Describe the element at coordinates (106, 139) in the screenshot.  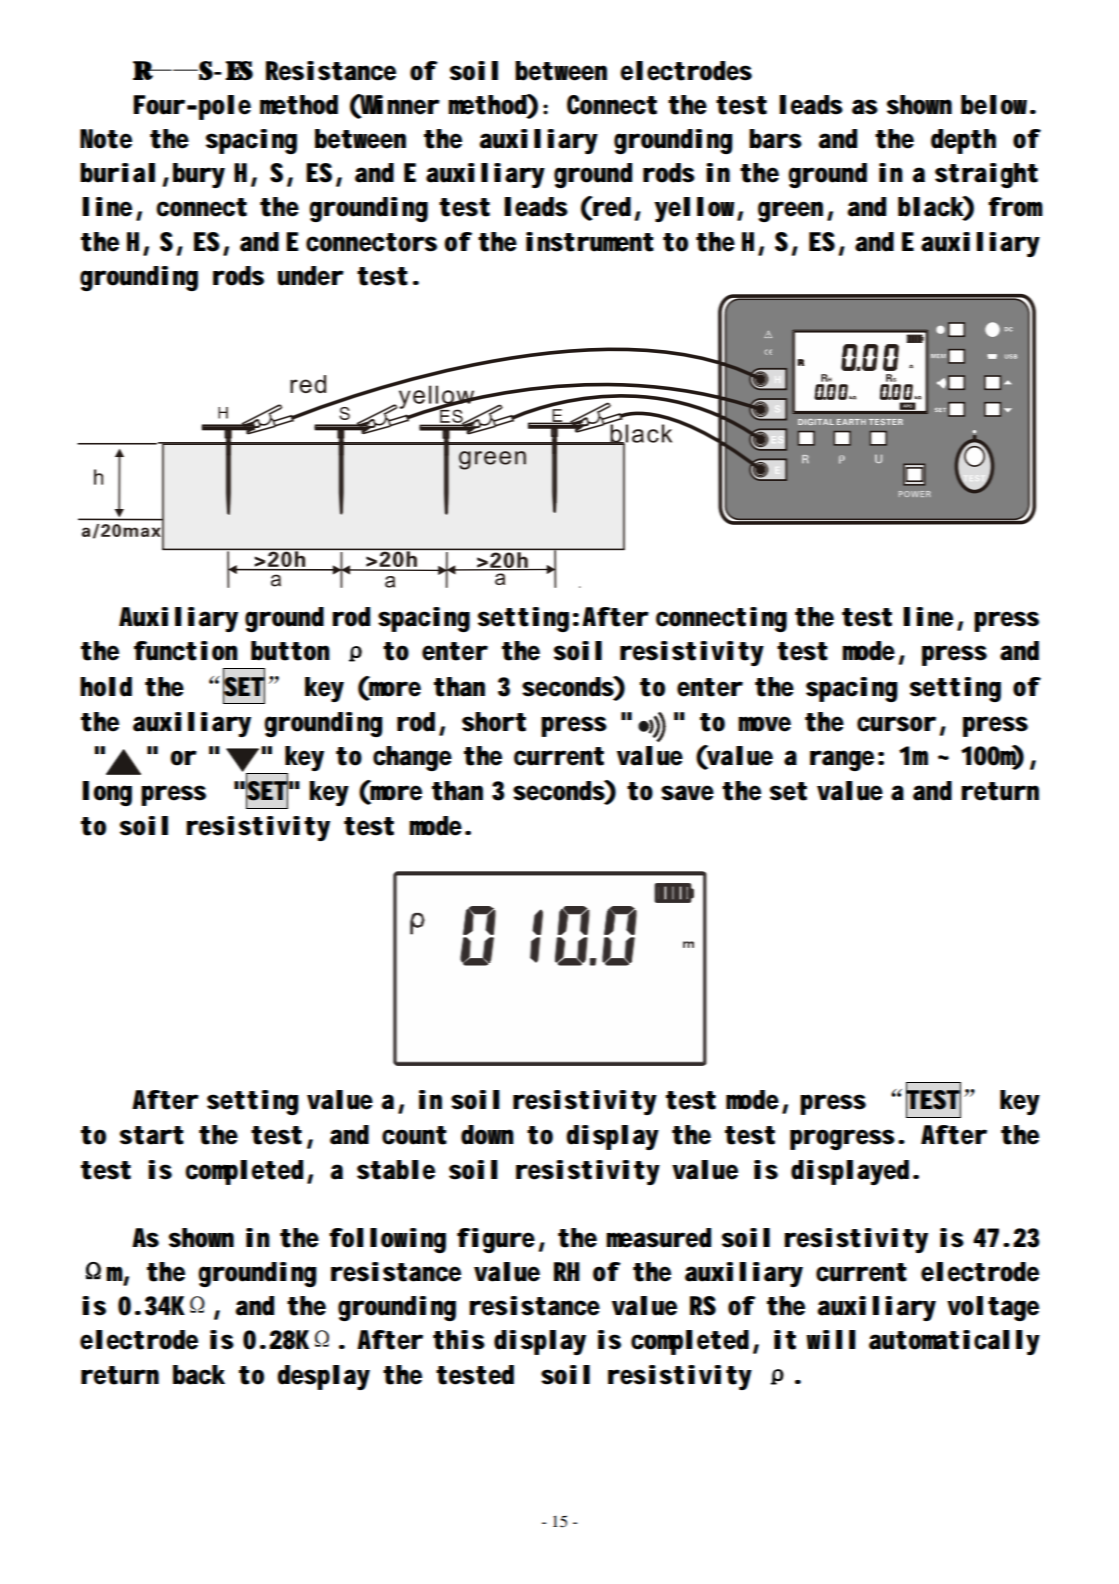
I see `Note` at that location.
